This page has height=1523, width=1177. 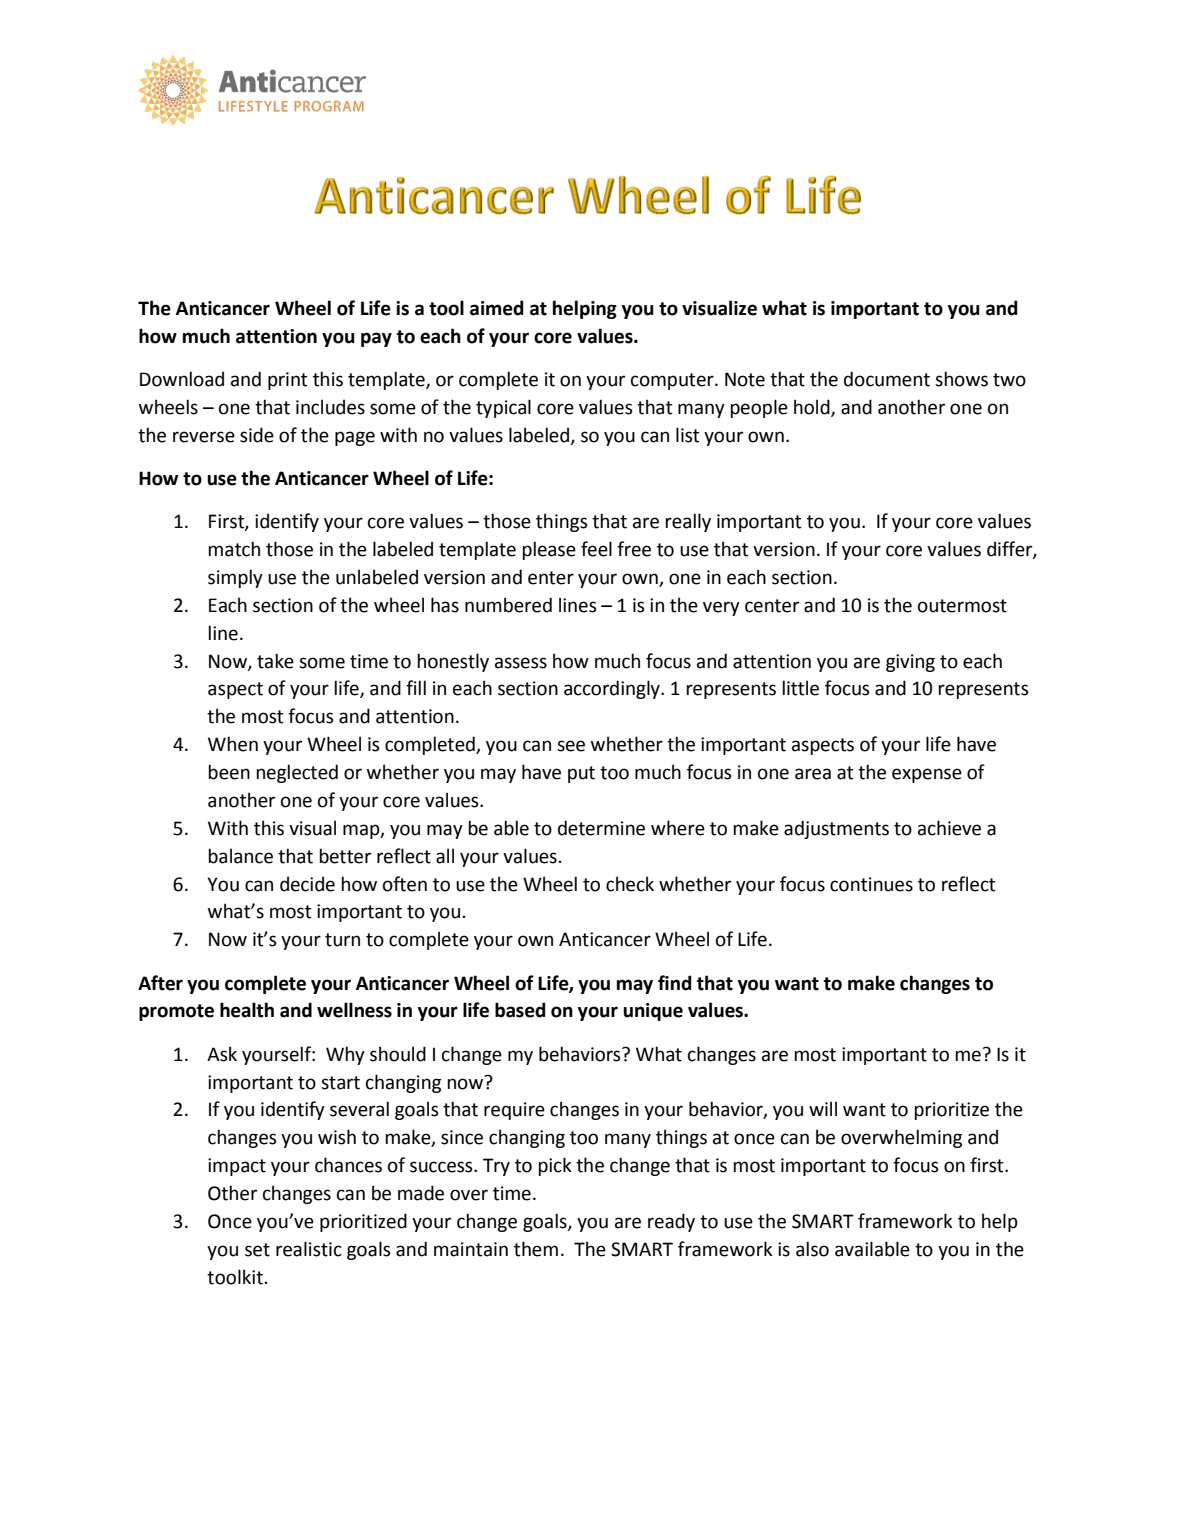 I want to click on also, so click(x=812, y=1249).
